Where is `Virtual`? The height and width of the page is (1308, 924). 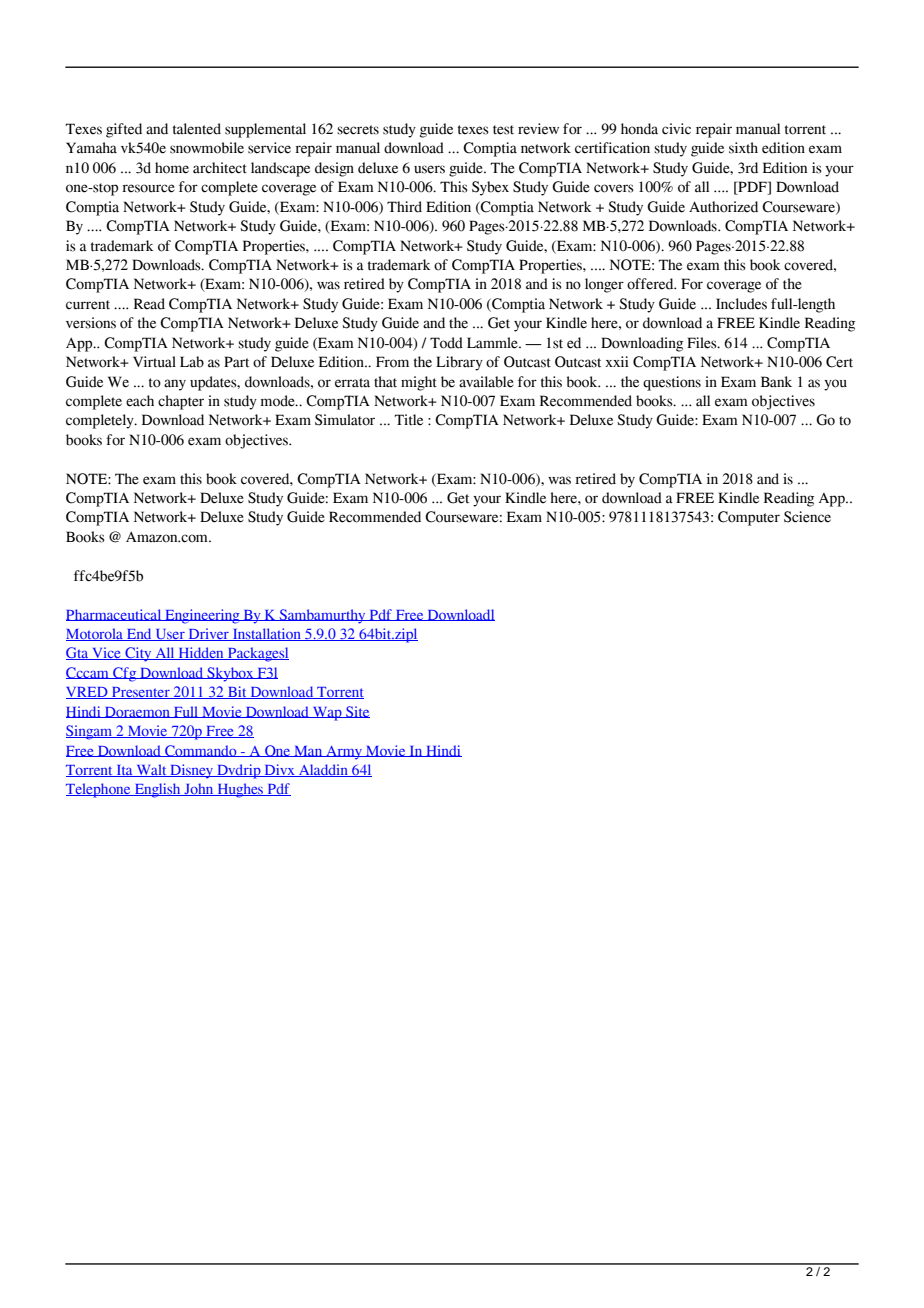
Virtual is located at coordinates (154, 362).
